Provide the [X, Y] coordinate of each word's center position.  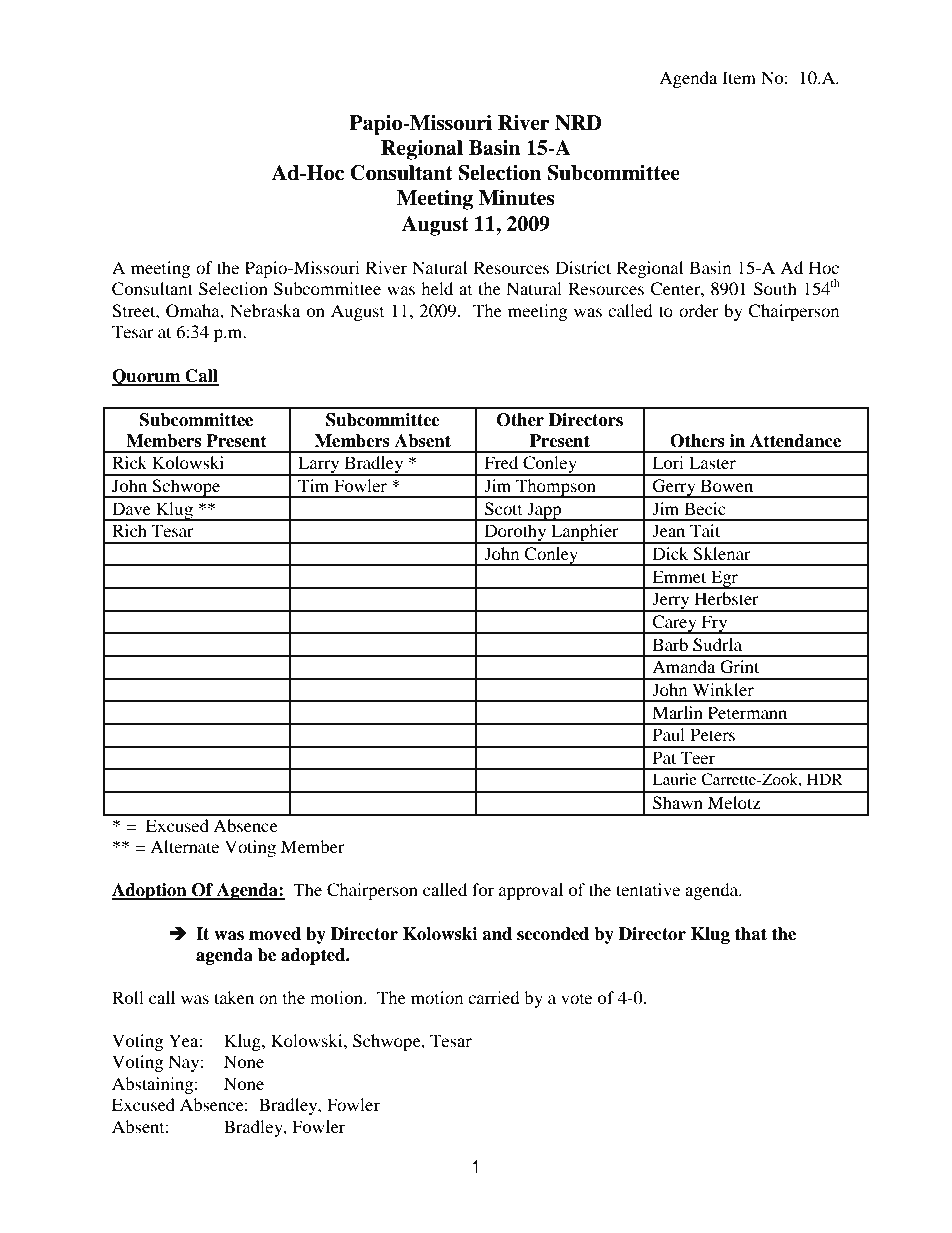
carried [494, 997]
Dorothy [515, 534]
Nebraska [265, 310]
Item [739, 77]
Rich [129, 530]
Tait [705, 530]
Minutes [517, 198]
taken [234, 997]
